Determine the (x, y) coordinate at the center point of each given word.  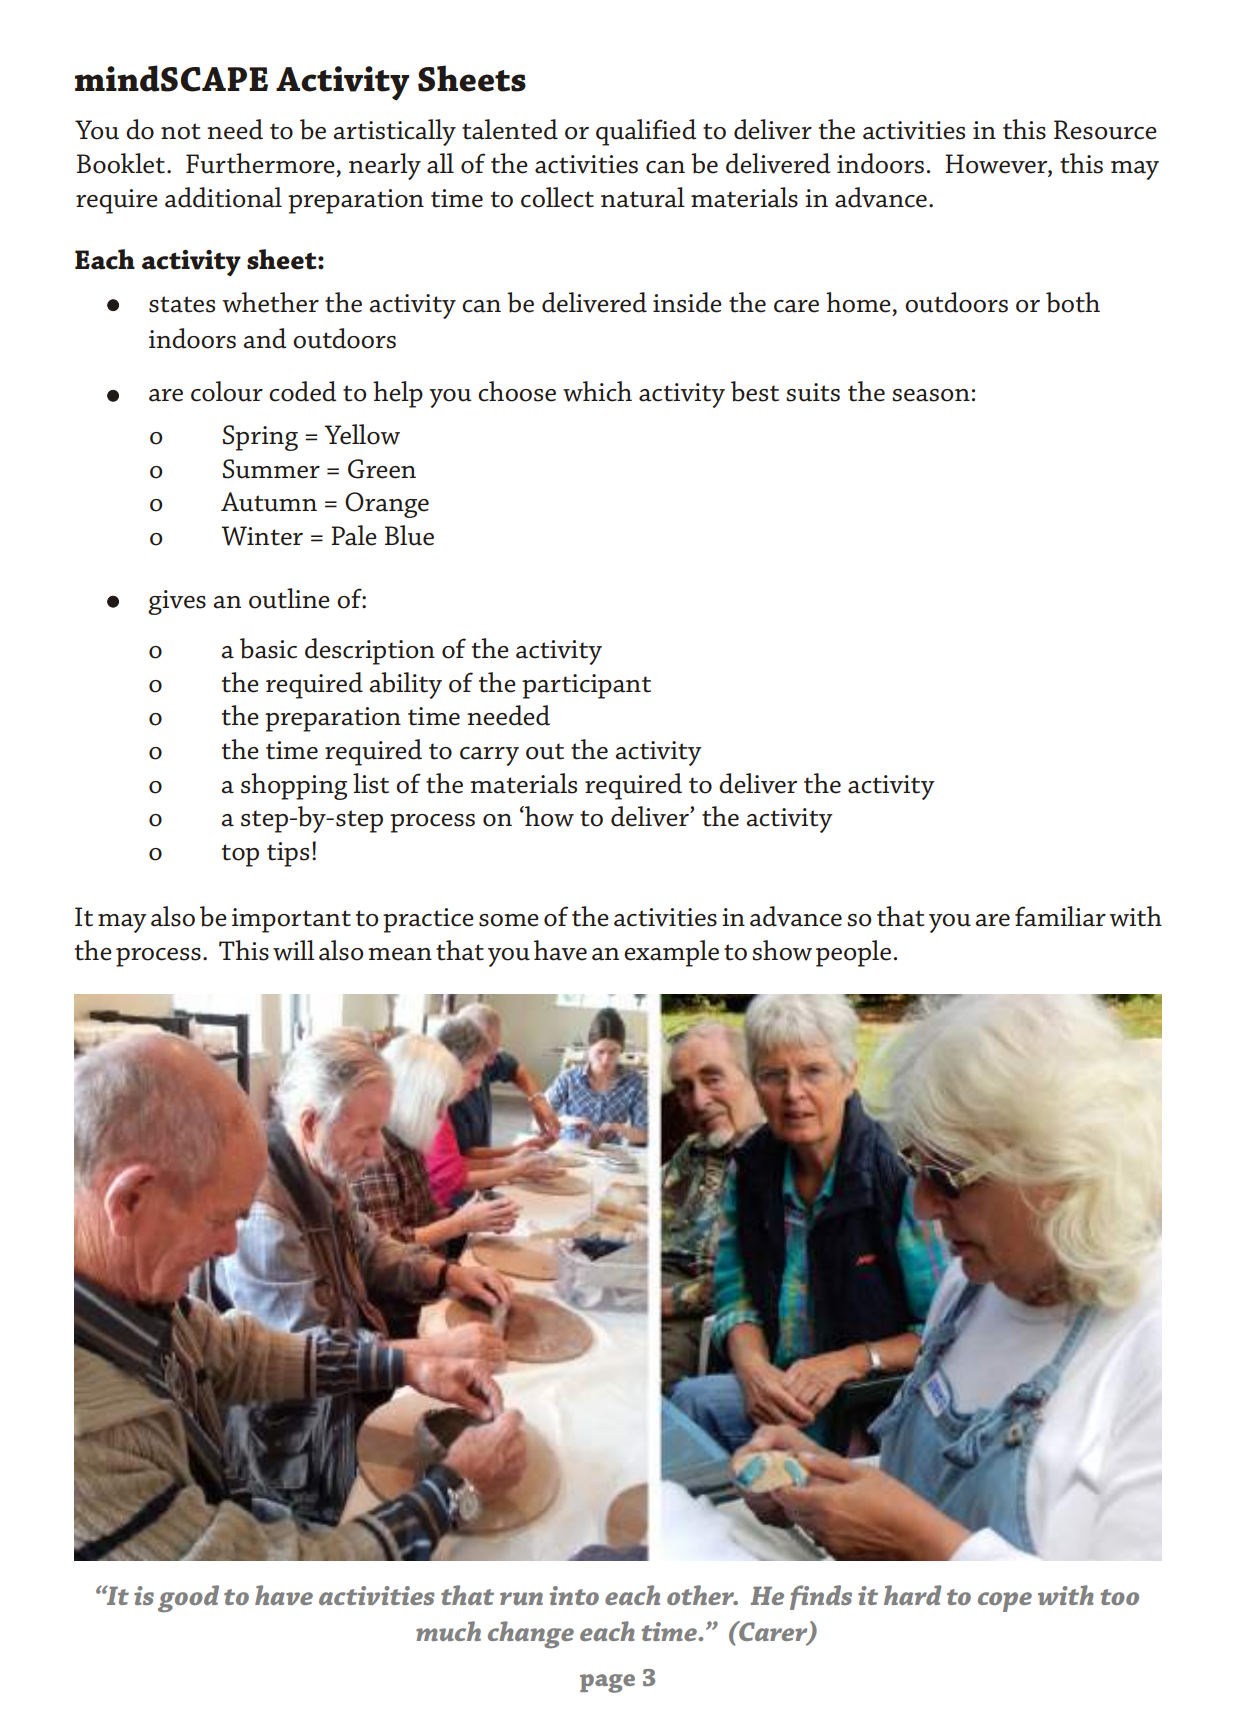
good (188, 1598)
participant (586, 686)
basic (268, 648)
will (294, 950)
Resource (1105, 130)
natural (643, 197)
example (671, 953)
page (607, 1683)
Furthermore (260, 163)
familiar (1060, 916)
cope (1005, 1602)
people (853, 953)
